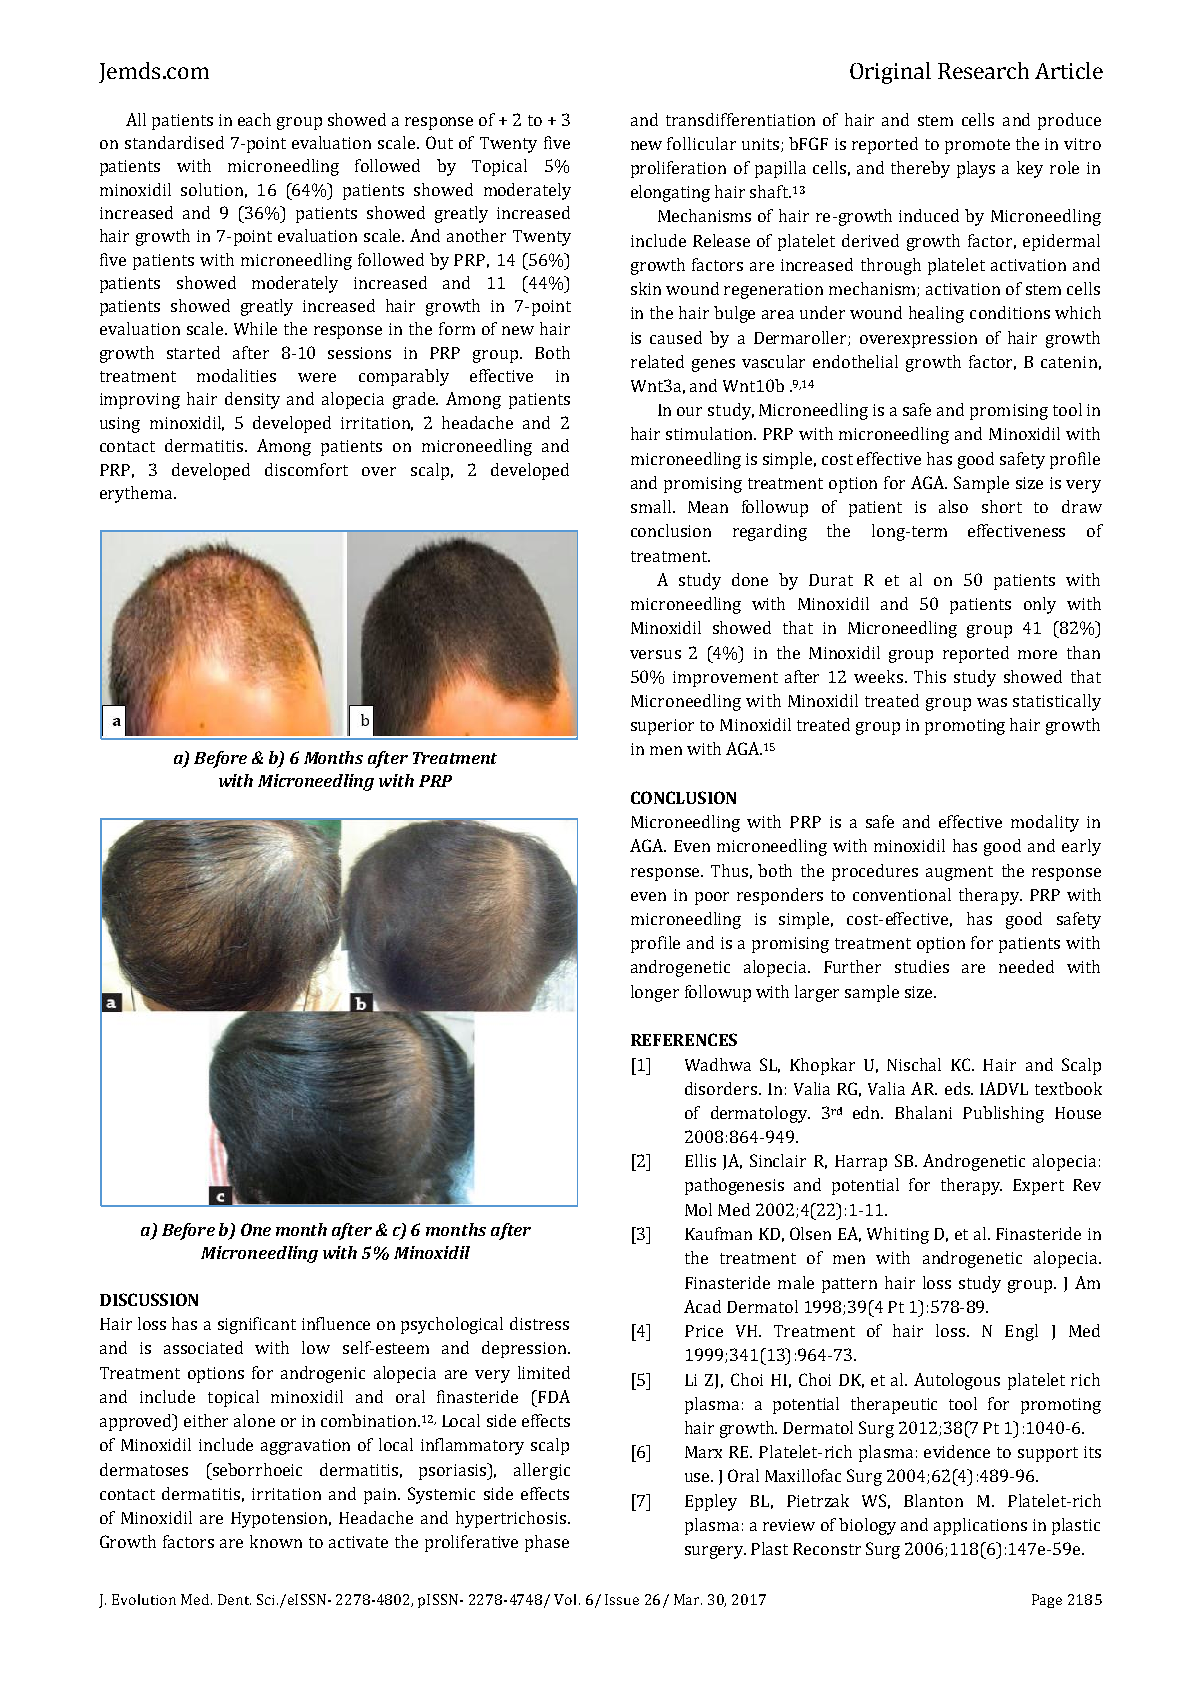  Describe the element at coordinates (977, 146) in the screenshot. I see `promote` at that location.
